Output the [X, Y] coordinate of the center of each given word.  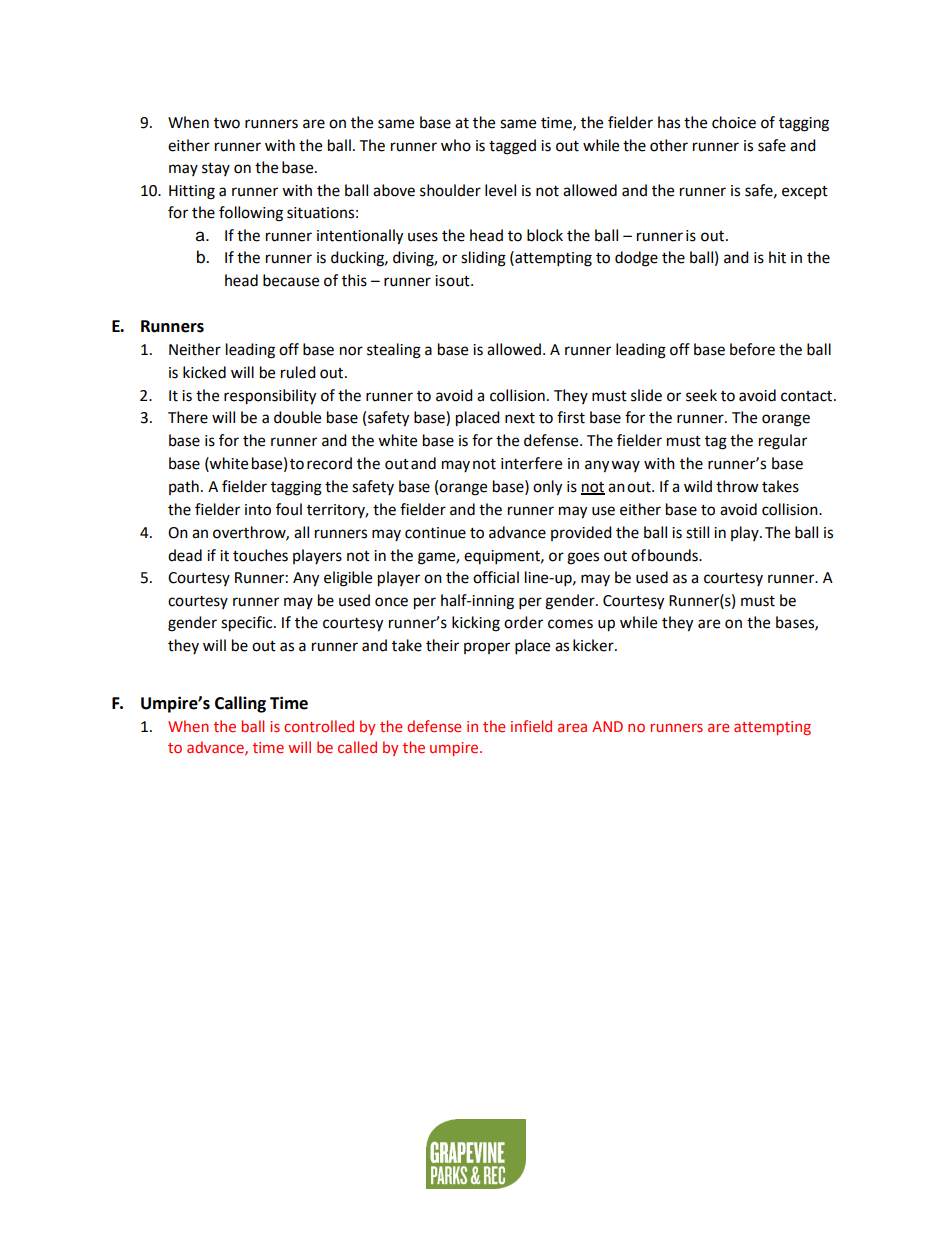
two [227, 123]
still [697, 532]
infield [531, 726]
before [752, 349]
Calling [240, 704]
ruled [298, 372]
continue [435, 533]
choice [734, 122]
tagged [512, 147]
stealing [394, 351]
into [258, 510]
